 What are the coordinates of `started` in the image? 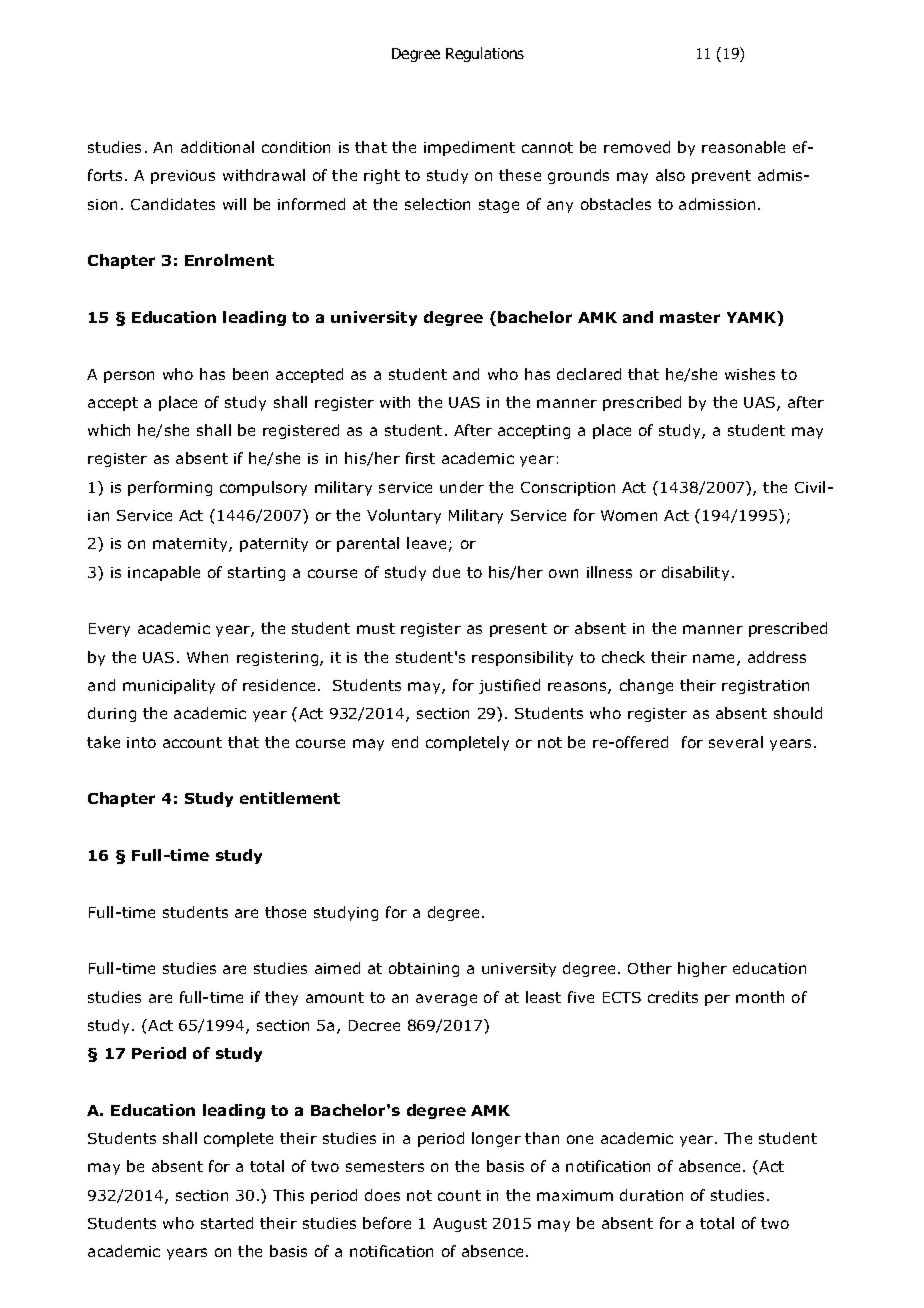 It's located at (227, 1223).
